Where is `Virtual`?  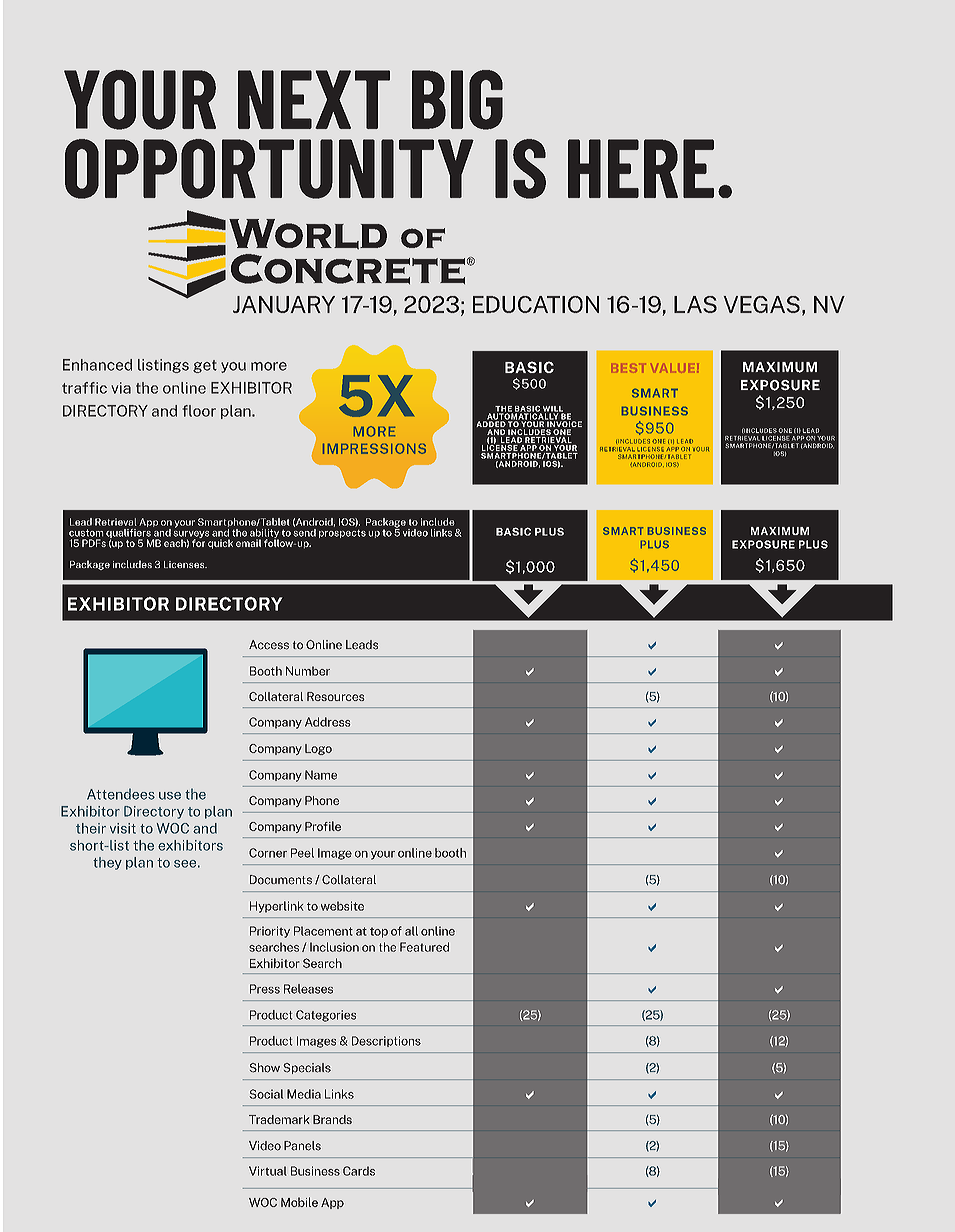 Virtual is located at coordinates (268, 1171).
